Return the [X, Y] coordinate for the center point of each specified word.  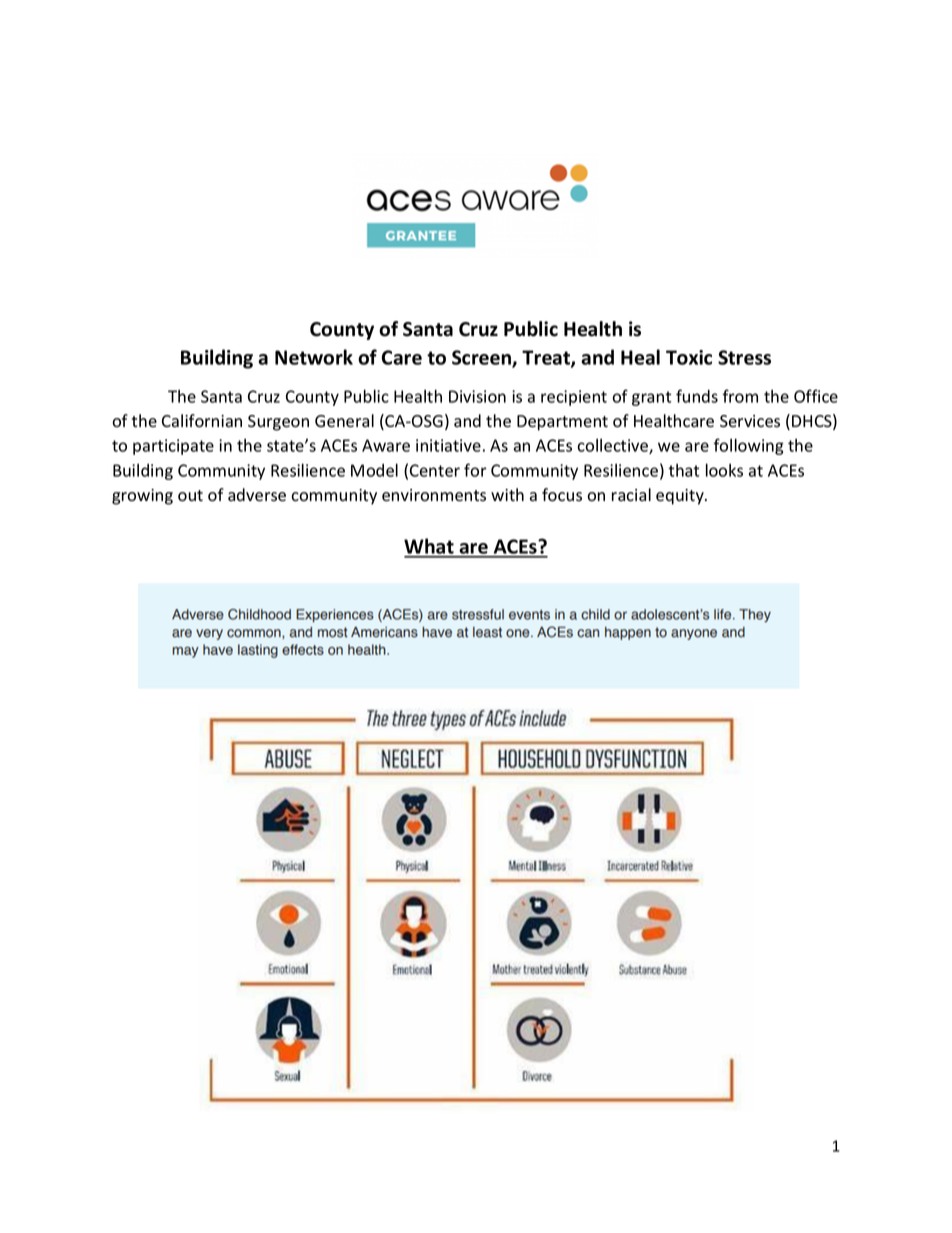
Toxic [689, 357]
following [749, 446]
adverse [257, 495]
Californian [202, 421]
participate [173, 447]
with [507, 494]
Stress [744, 357]
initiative [448, 445]
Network [314, 357]
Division [477, 396]
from [740, 396]
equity [681, 497]
